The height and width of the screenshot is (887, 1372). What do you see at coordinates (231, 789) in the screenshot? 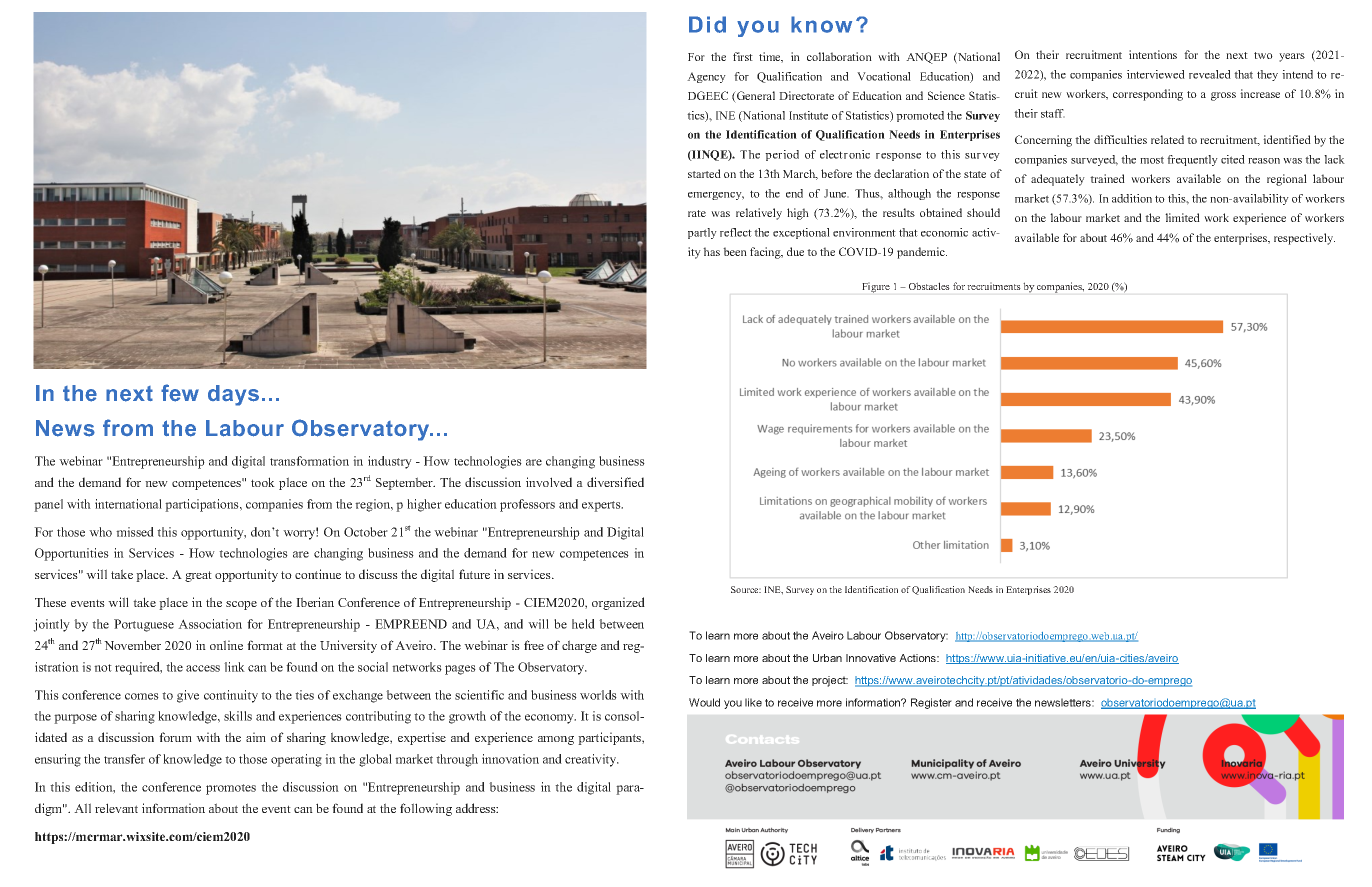
I see `promotes` at bounding box center [231, 789].
